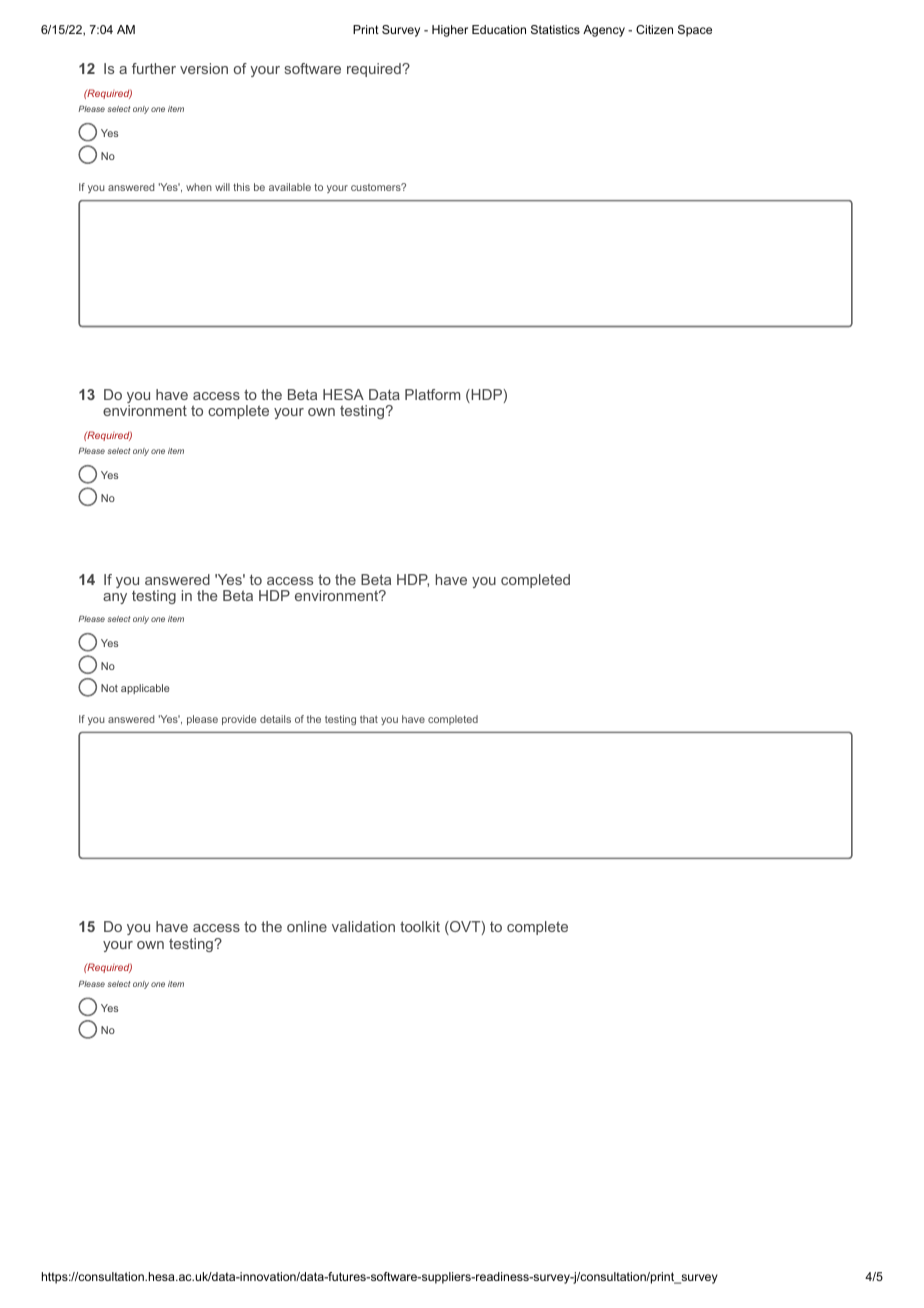  I want to click on version, so click(204, 68).
